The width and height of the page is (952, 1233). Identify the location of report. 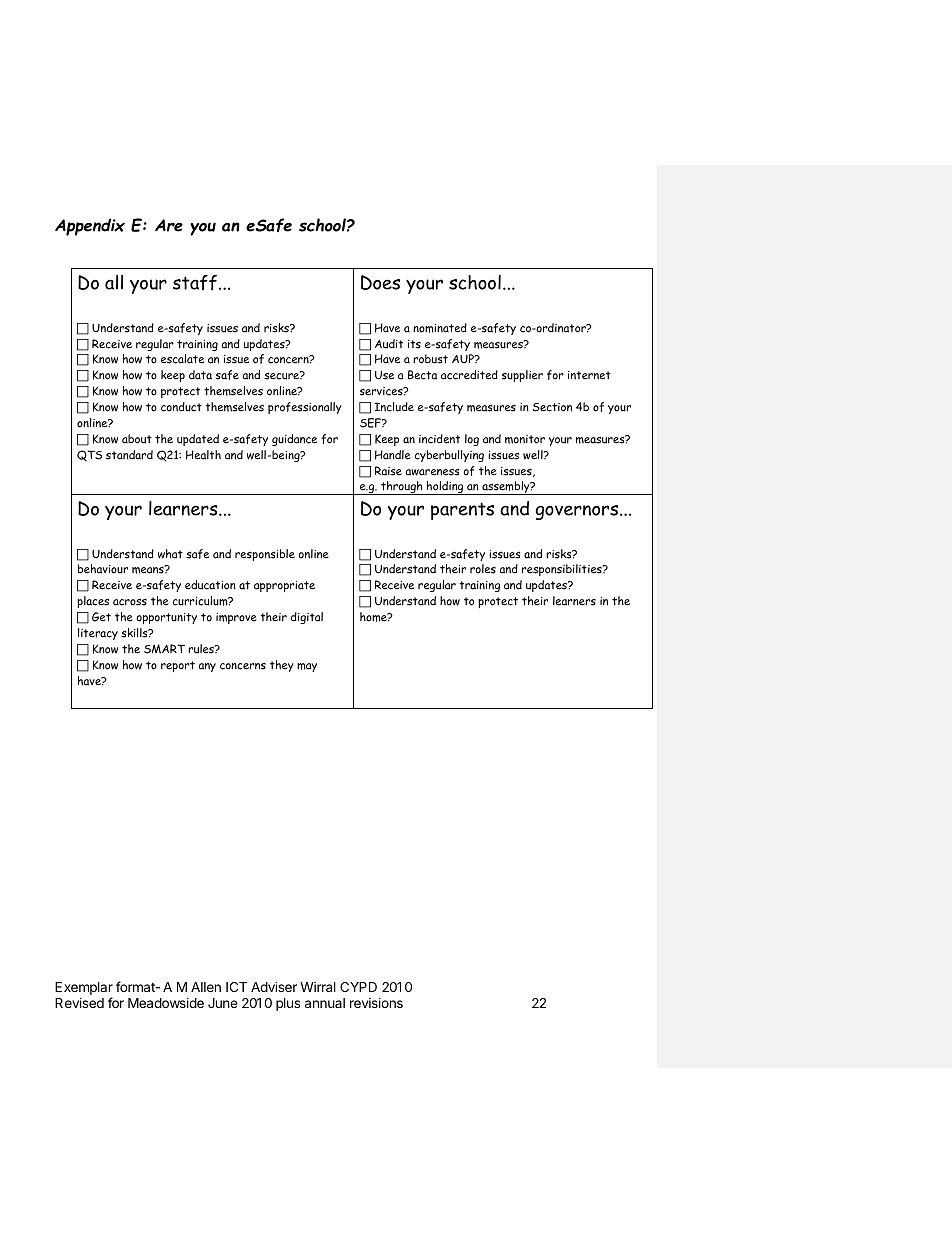
(178, 666).
